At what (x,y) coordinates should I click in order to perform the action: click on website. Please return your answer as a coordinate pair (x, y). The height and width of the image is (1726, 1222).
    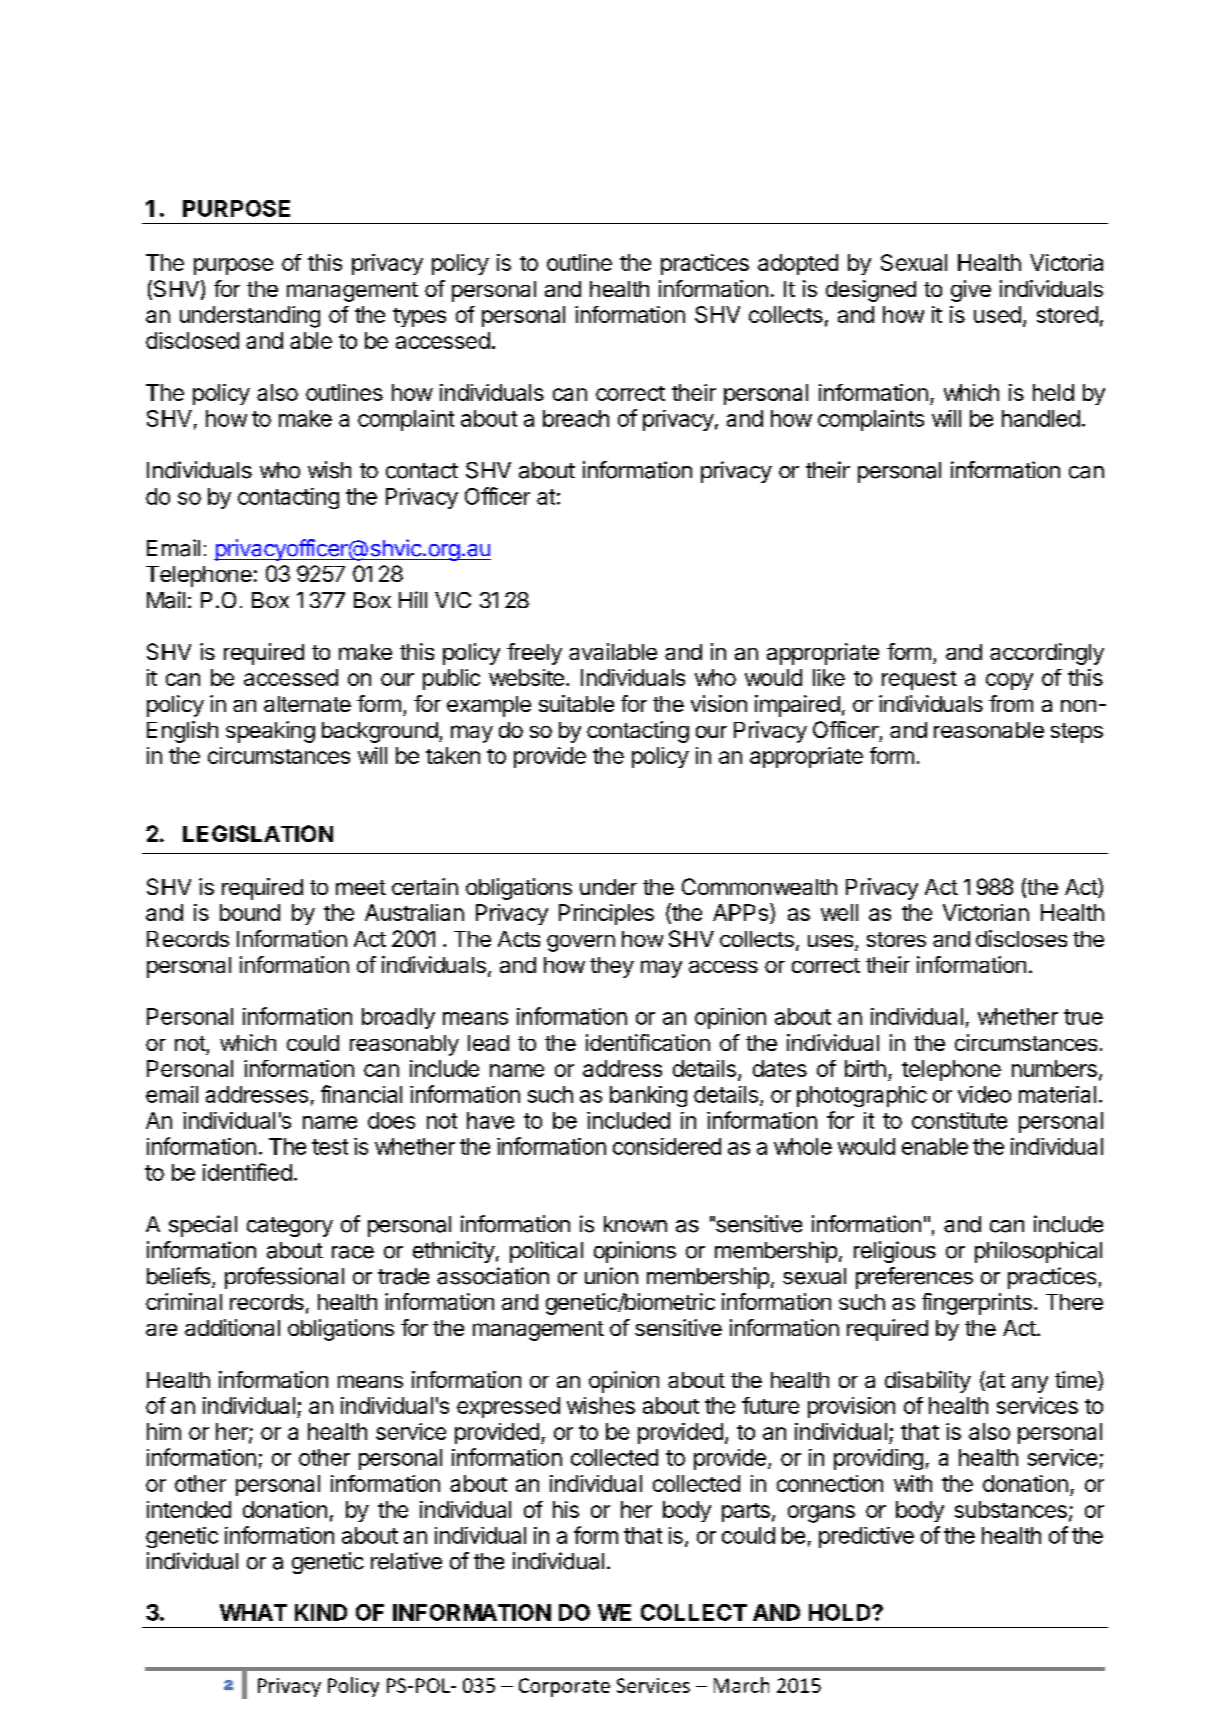
    Looking at the image, I should click on (526, 677).
